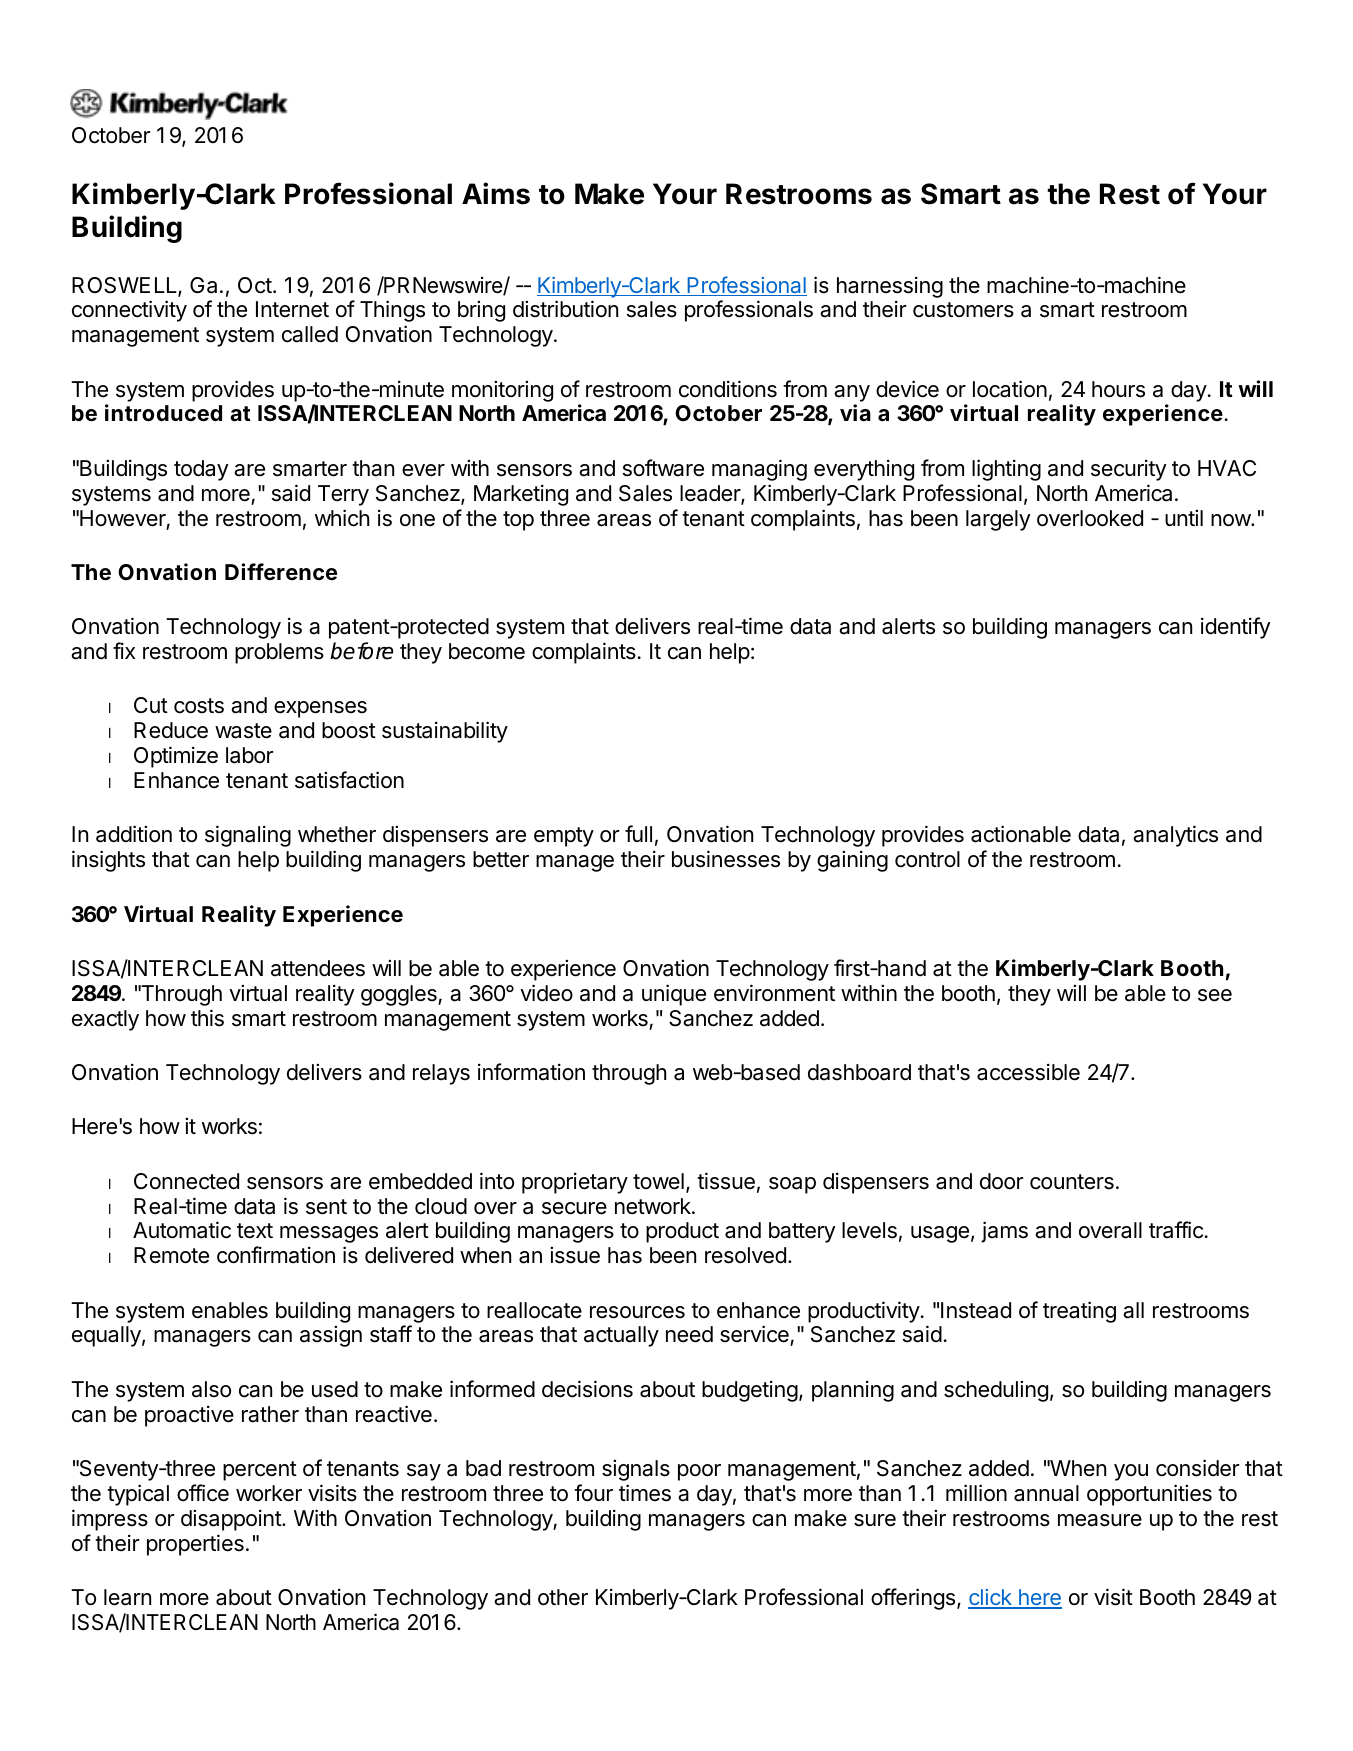 The width and height of the page is (1353, 1751). What do you see at coordinates (292, 309) in the page?
I see `Internet` at bounding box center [292, 309].
